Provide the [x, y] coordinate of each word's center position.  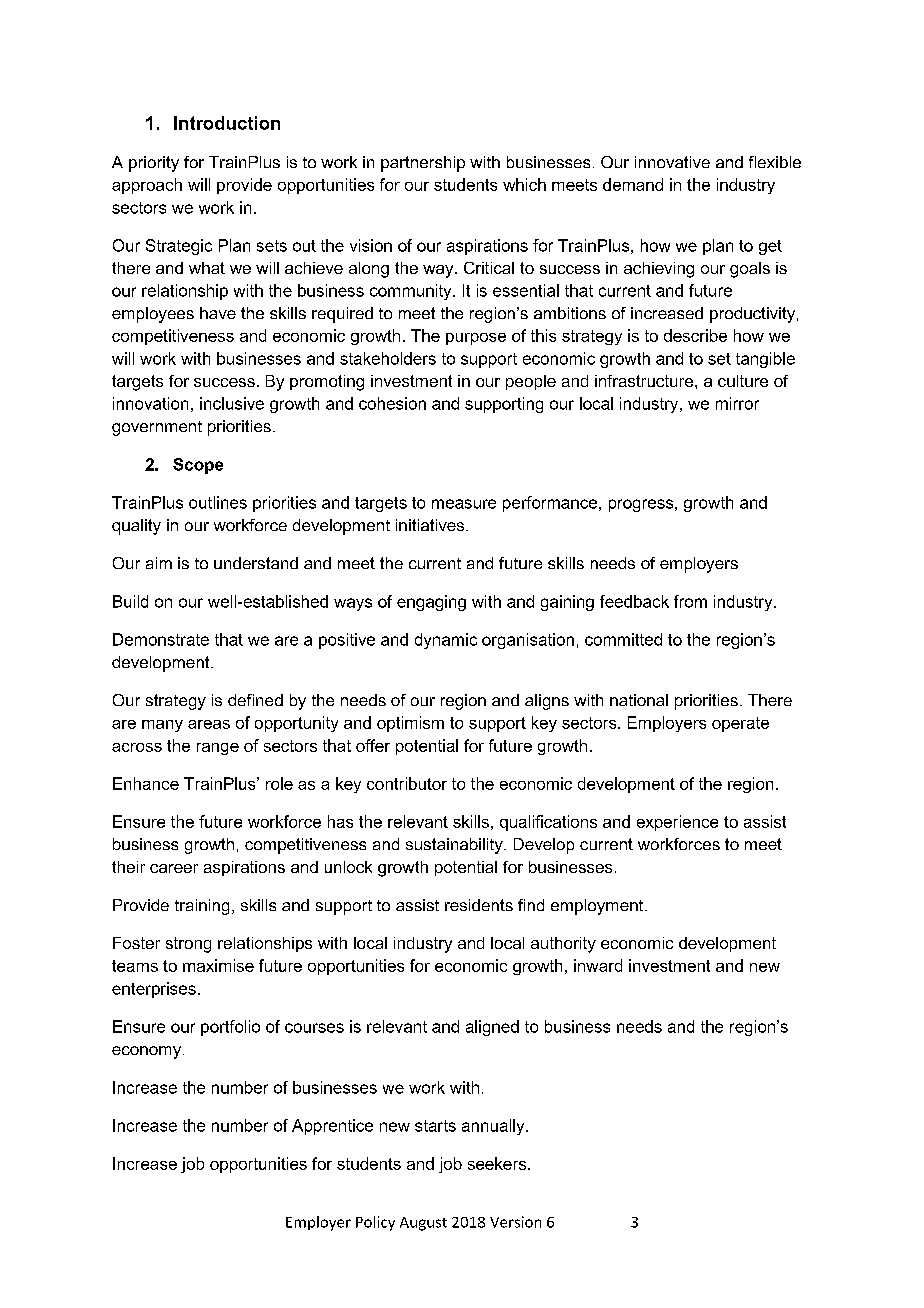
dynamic [446, 641]
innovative [672, 162]
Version [515, 1222]
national [639, 700]
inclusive [232, 403]
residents [479, 905]
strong [188, 945]
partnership [423, 164]
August [423, 1224]
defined [255, 700]
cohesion [392, 403]
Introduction [227, 123]
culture [743, 381]
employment [598, 907]
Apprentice [332, 1127]
